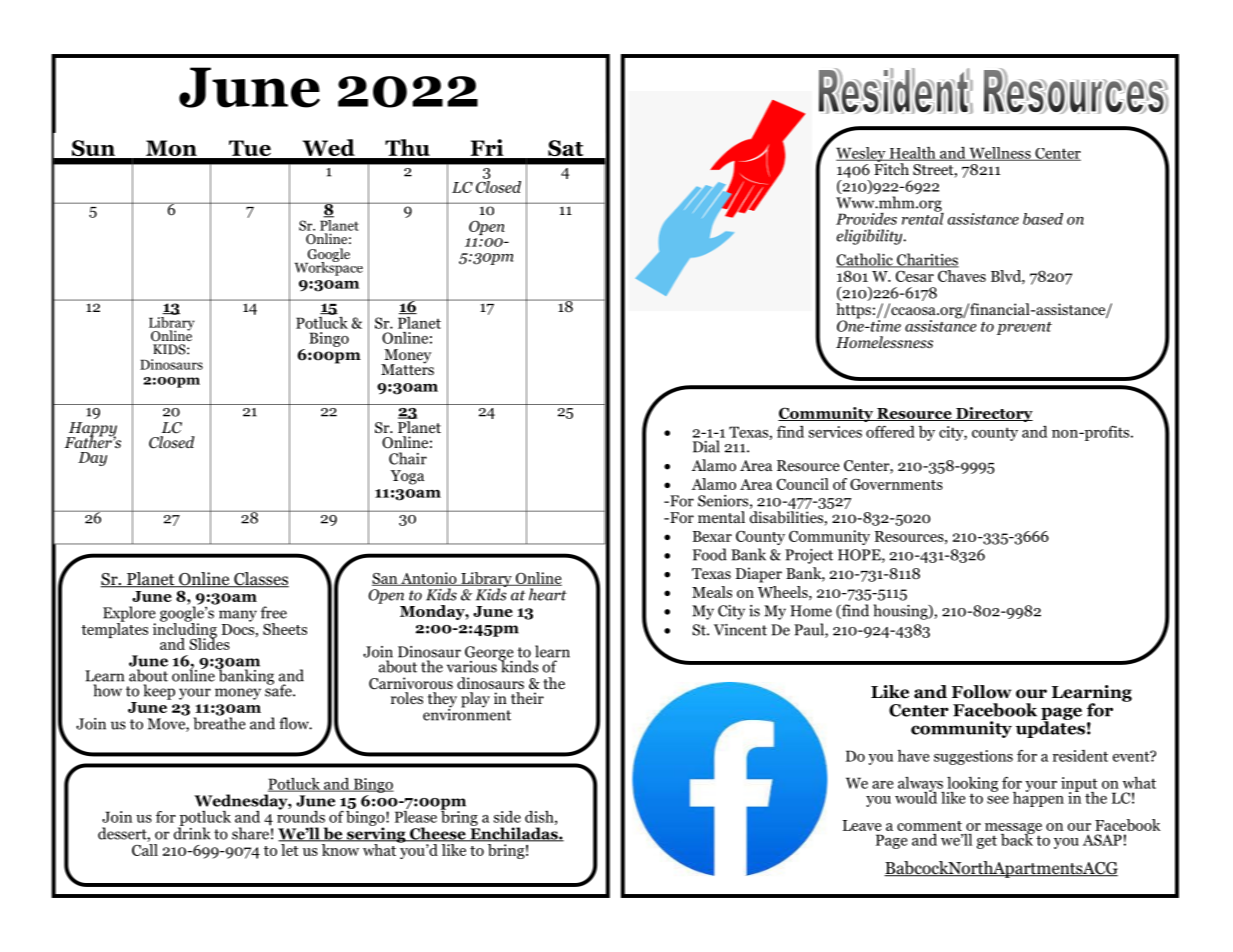 The width and height of the document is (1233, 952). Describe the element at coordinates (915, 276) in the document. I see `Cesar` at that location.
